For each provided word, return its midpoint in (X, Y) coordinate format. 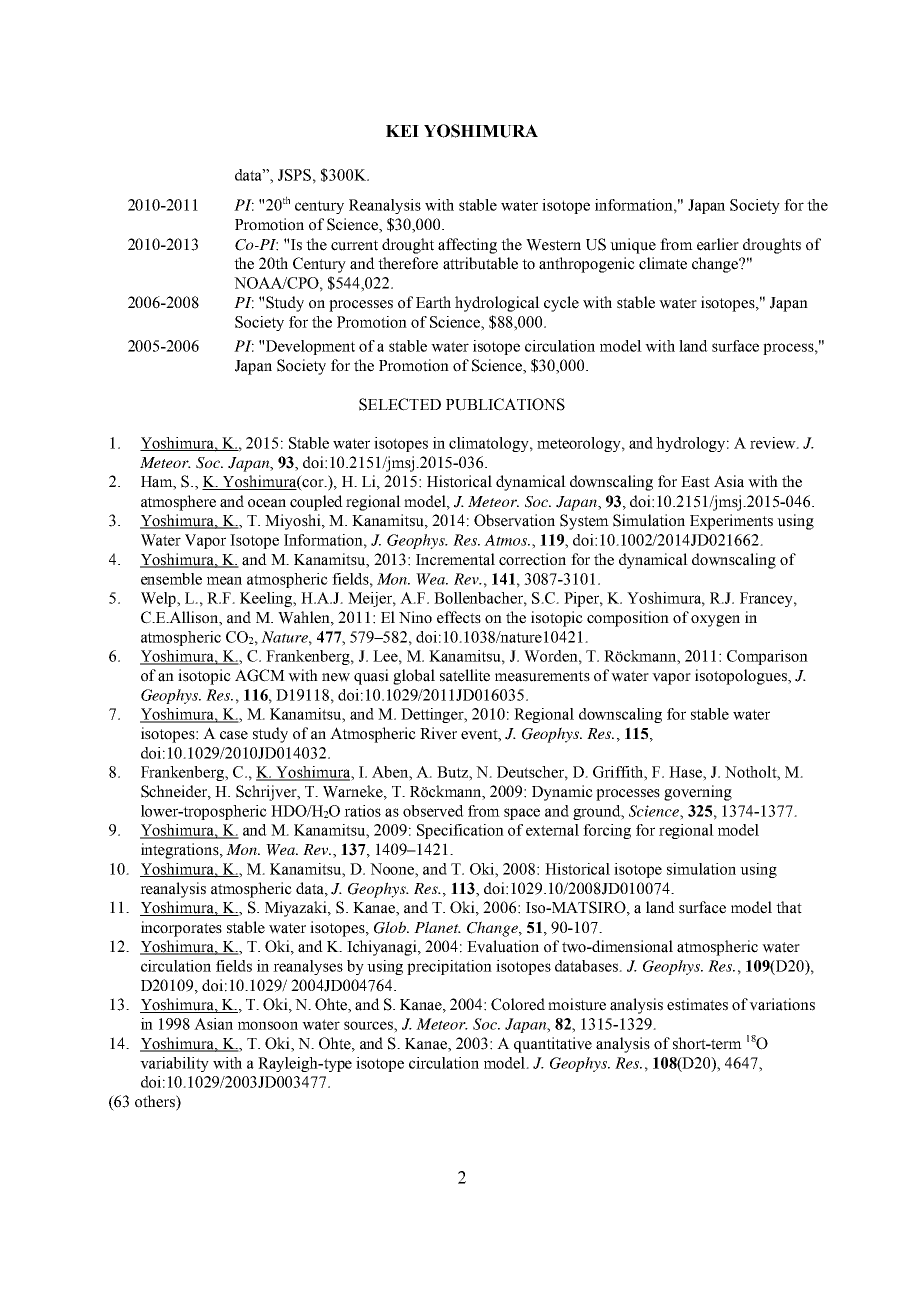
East (695, 482)
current (354, 245)
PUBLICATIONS (505, 404)
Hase (686, 772)
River (438, 733)
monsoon (268, 1025)
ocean (267, 503)
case (234, 735)
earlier (718, 244)
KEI (402, 131)
